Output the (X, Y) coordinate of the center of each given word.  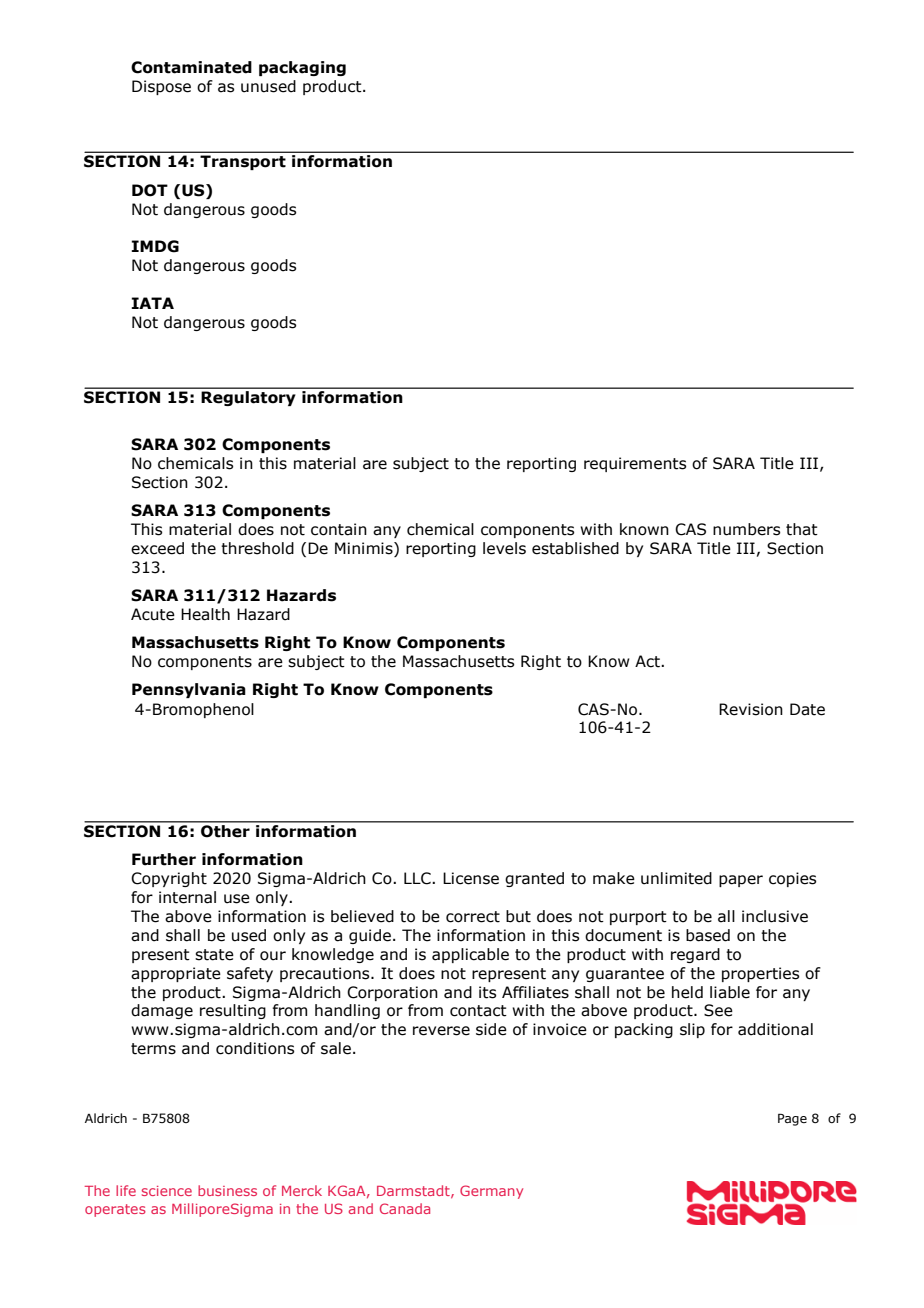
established (575, 548)
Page (792, 1119)
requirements (635, 464)
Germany (491, 1192)
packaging (302, 68)
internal (187, 897)
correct (473, 917)
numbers (746, 529)
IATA (152, 303)
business (227, 1190)
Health (205, 614)
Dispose (161, 87)
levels (504, 548)
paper (741, 881)
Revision (751, 709)
